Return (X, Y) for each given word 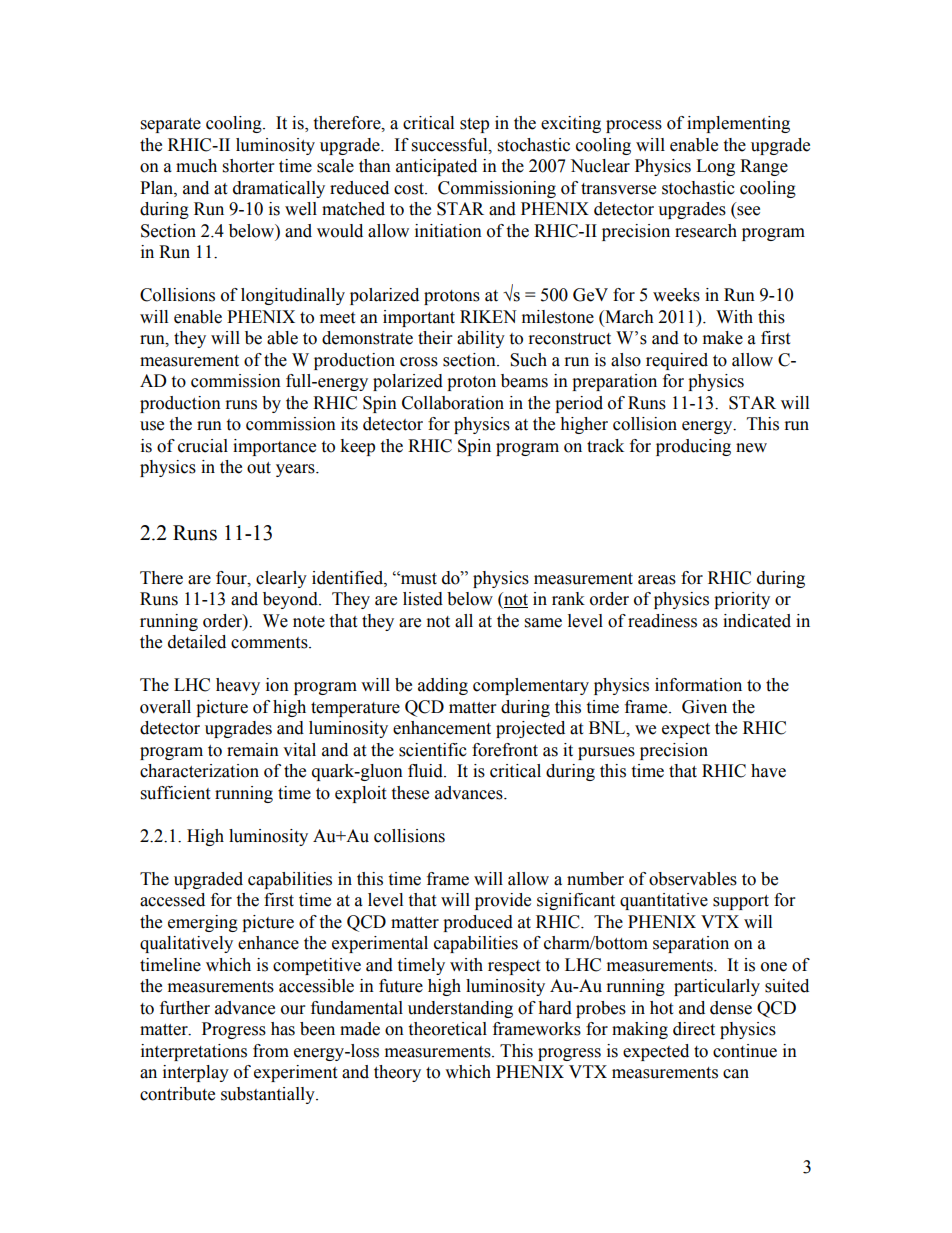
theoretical (447, 1029)
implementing (738, 124)
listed (423, 599)
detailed (197, 642)
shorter (248, 166)
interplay (196, 1073)
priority (742, 600)
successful (451, 145)
